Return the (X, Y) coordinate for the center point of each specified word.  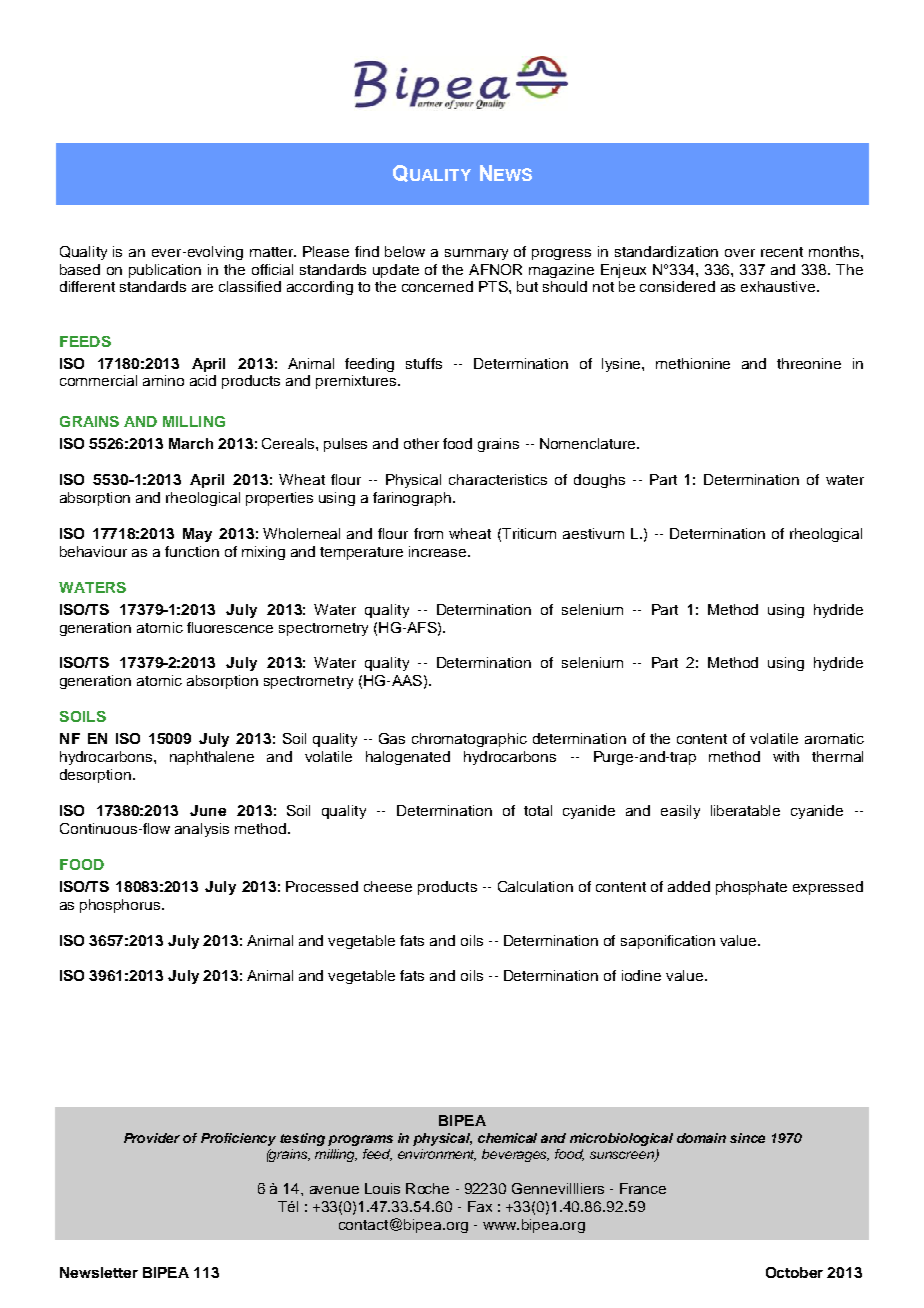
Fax (480, 1206)
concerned (437, 286)
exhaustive (778, 286)
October (794, 1272)
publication (165, 271)
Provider (152, 1138)
